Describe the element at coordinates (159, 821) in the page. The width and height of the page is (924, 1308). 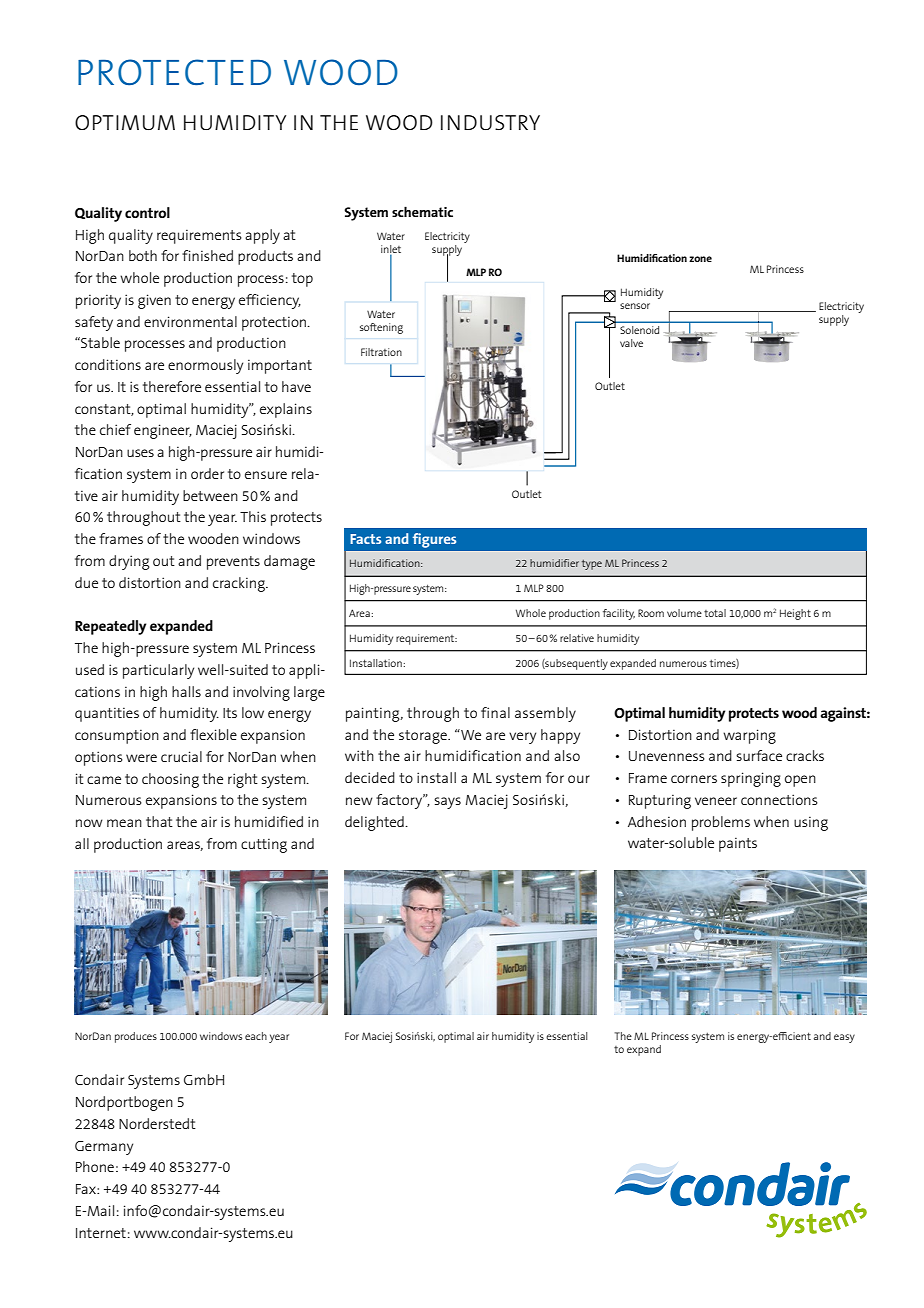
I see `that` at that location.
